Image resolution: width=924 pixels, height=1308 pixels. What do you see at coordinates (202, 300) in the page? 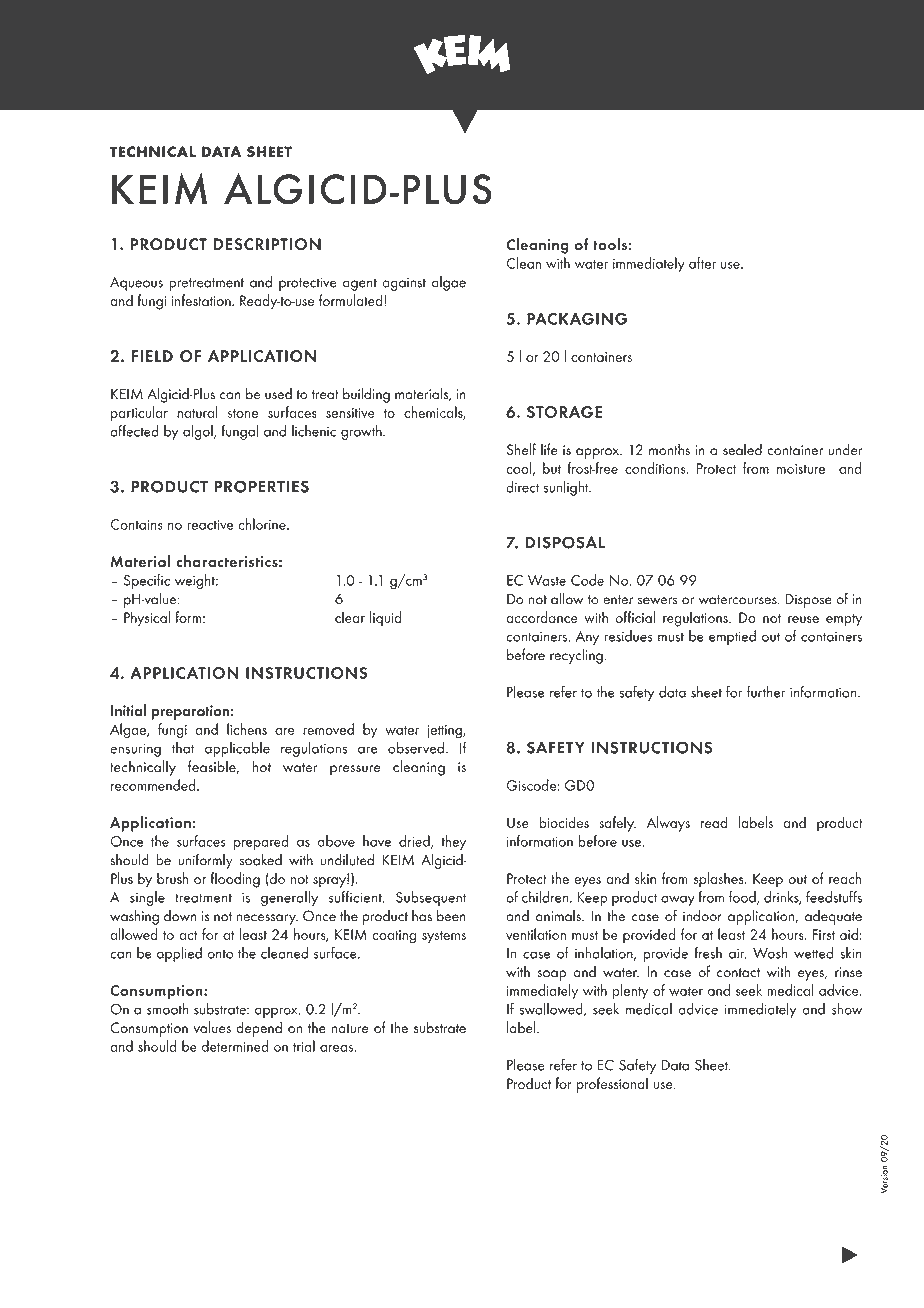
I see `infestation` at bounding box center [202, 300].
